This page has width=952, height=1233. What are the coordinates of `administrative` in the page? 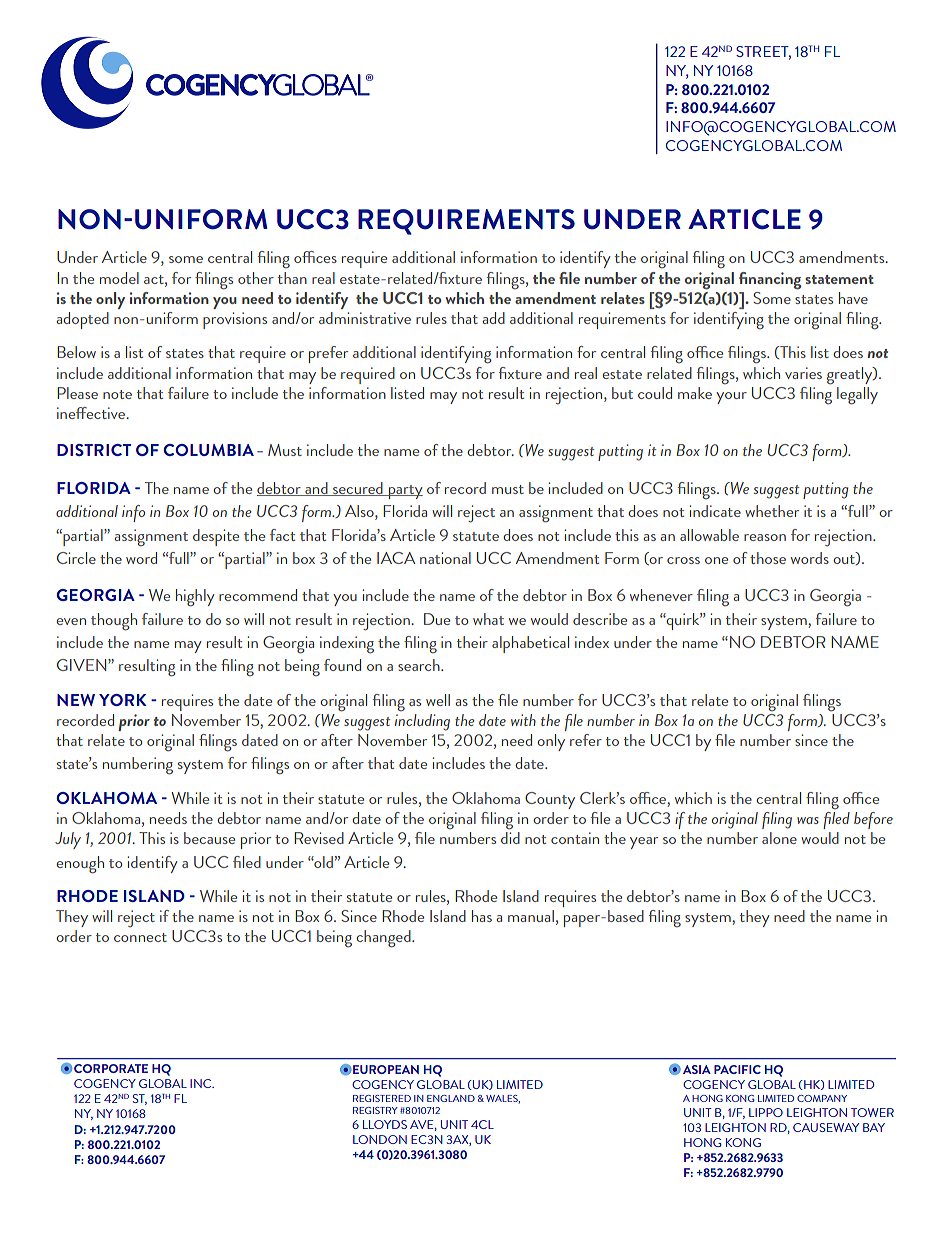 It's located at (365, 318).
